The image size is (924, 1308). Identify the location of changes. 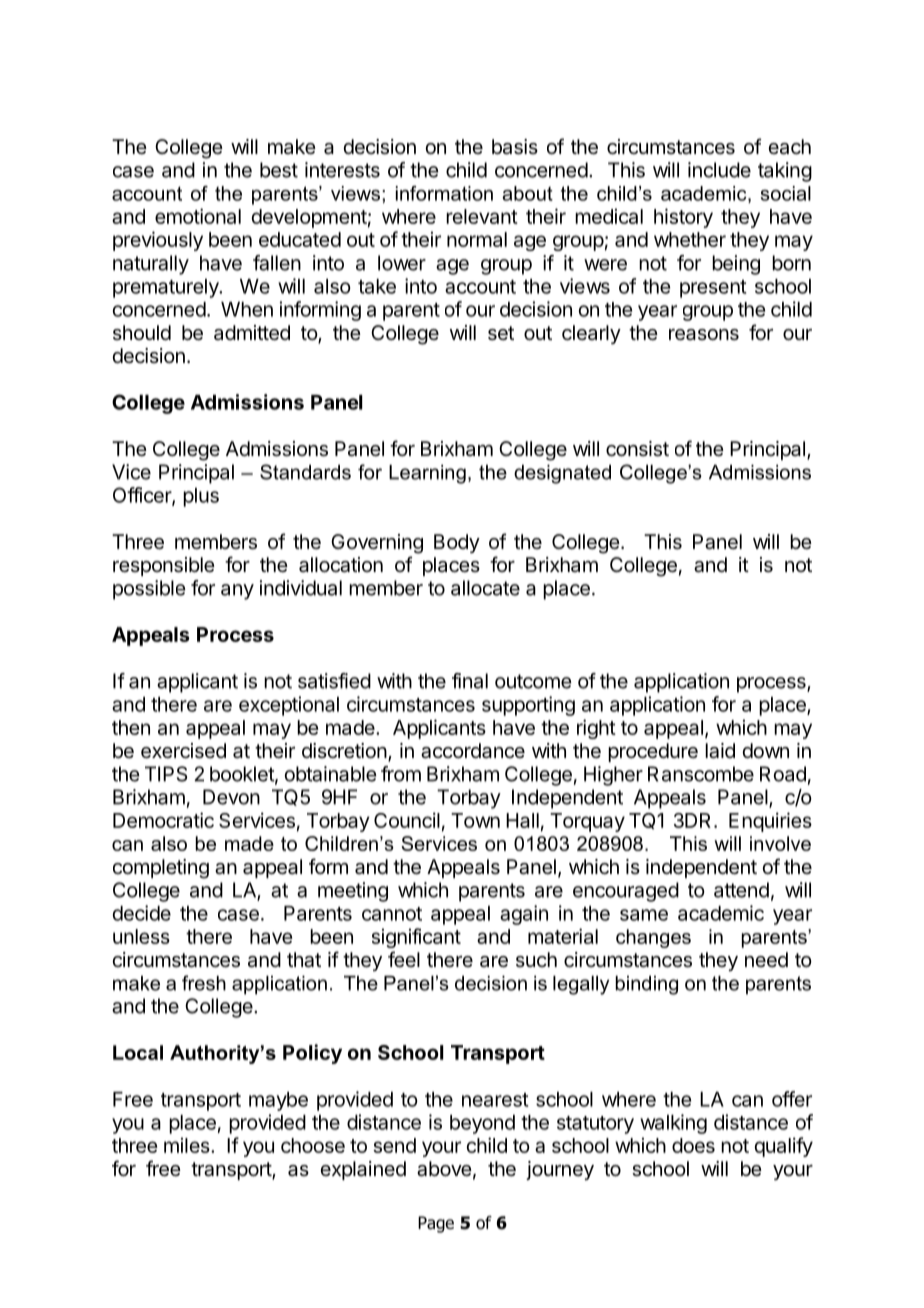
(653, 938).
